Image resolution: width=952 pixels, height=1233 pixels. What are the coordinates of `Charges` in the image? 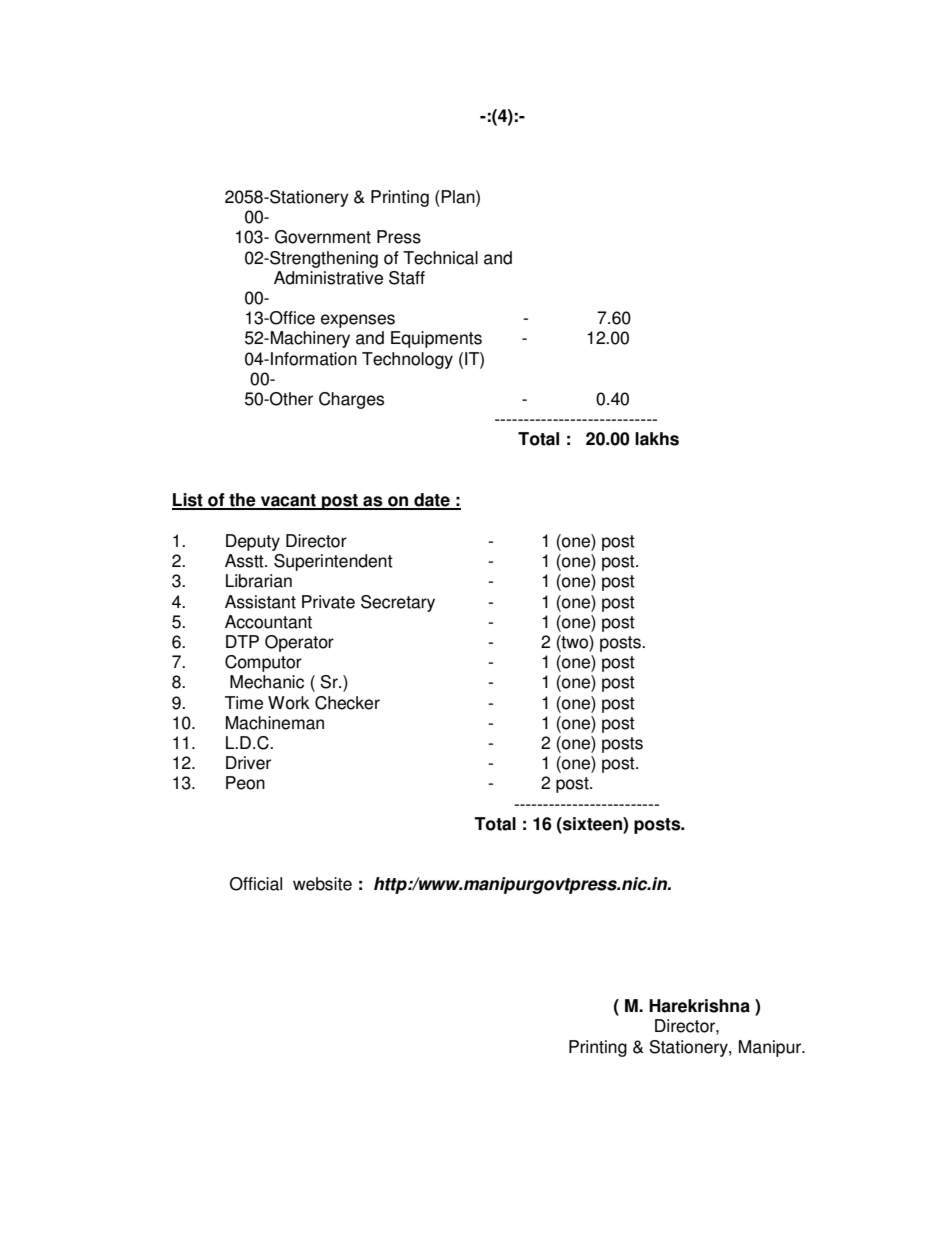 It's located at (351, 400).
